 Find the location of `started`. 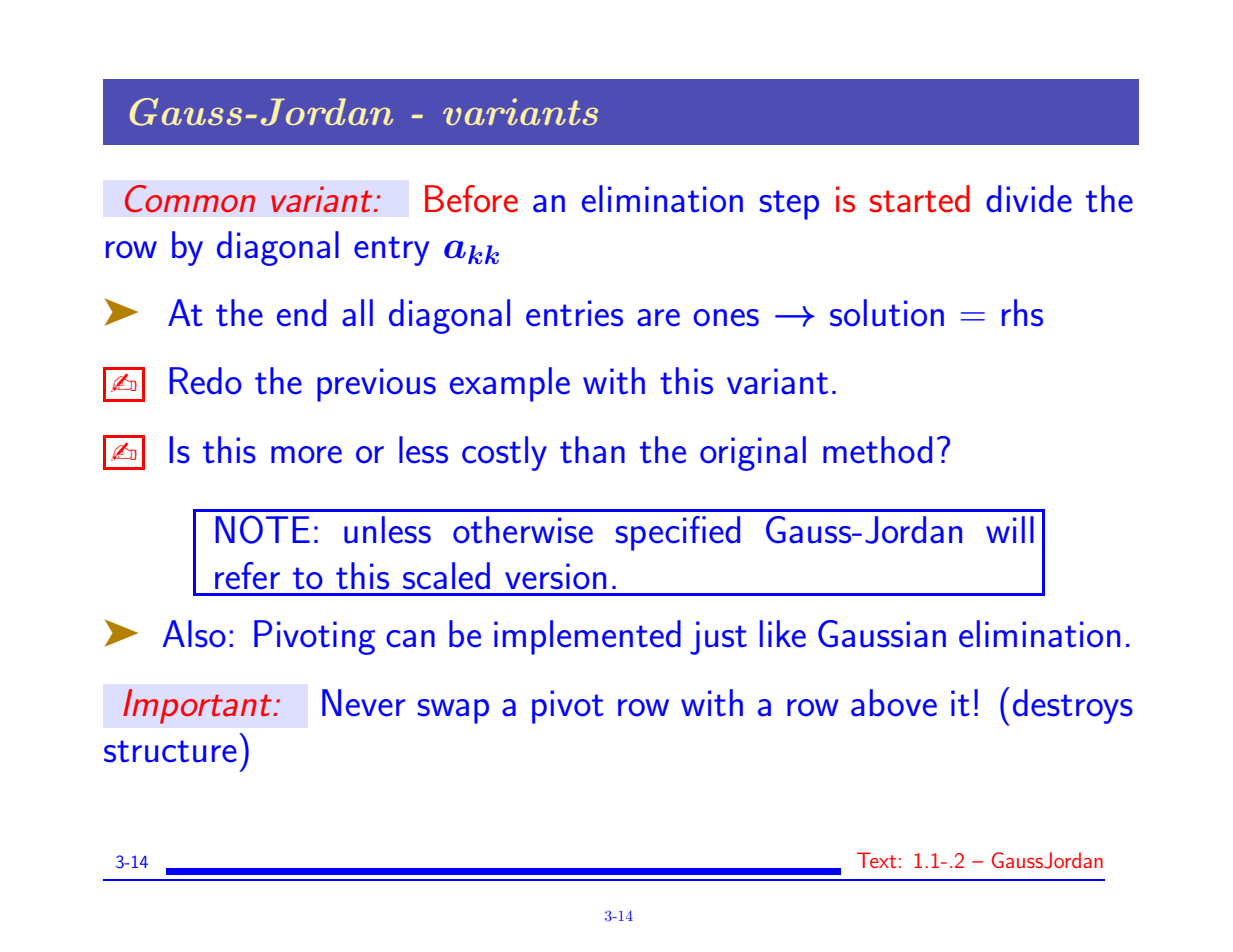

started is located at coordinates (920, 199).
